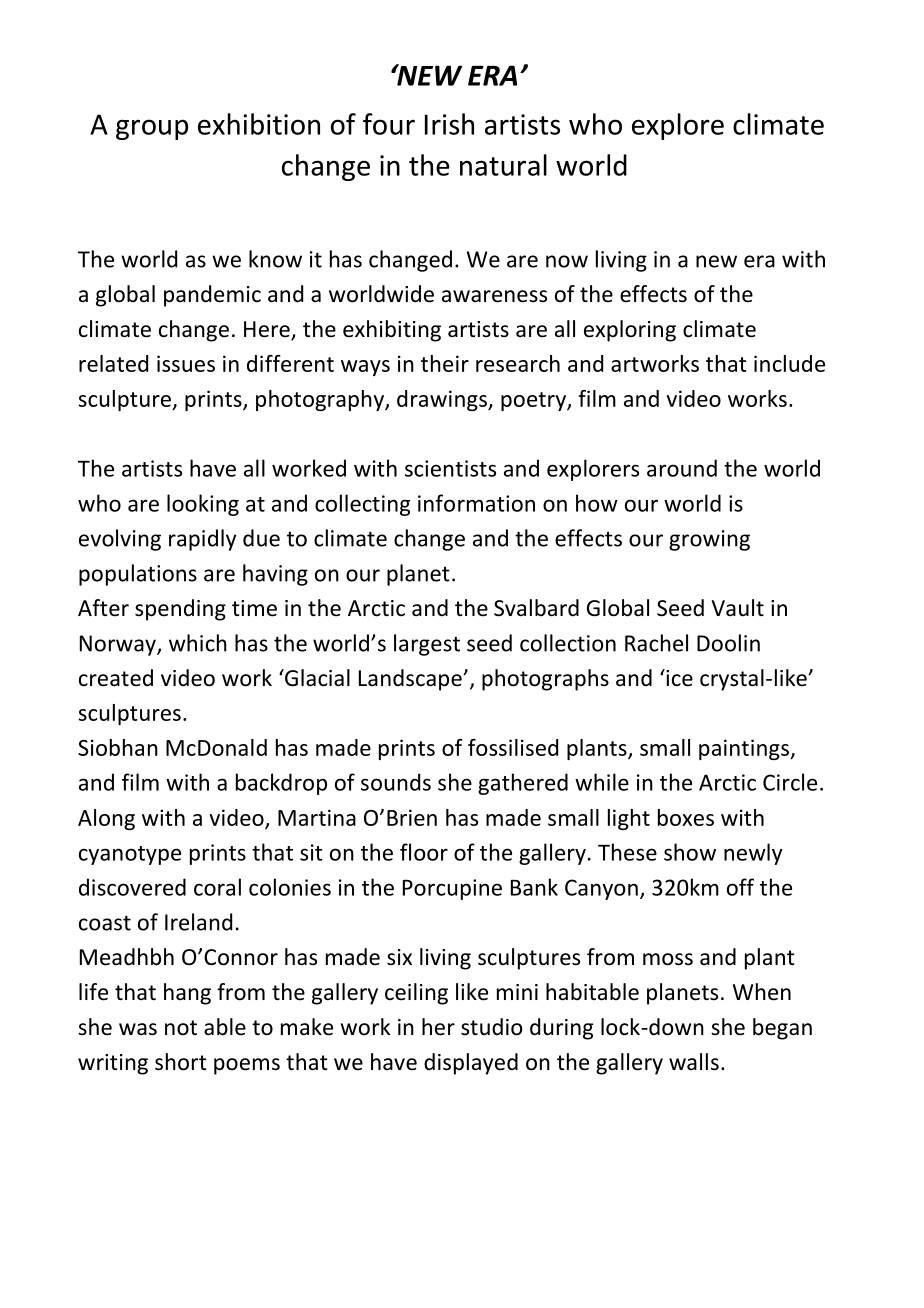 This page has height=1308, width=924. I want to click on around, so click(682, 468).
